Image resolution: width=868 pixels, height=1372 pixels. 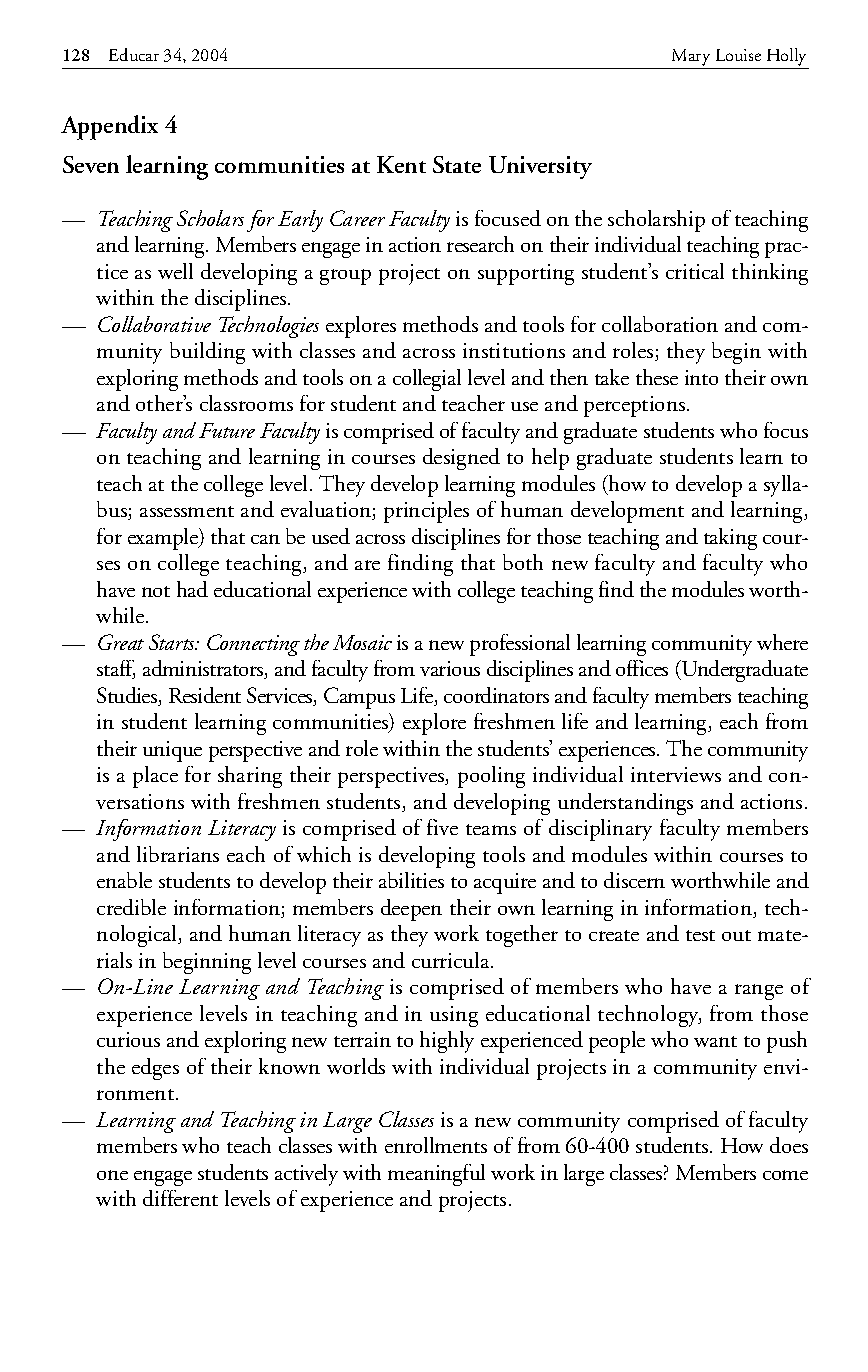 I want to click on come, so click(x=785, y=1175).
